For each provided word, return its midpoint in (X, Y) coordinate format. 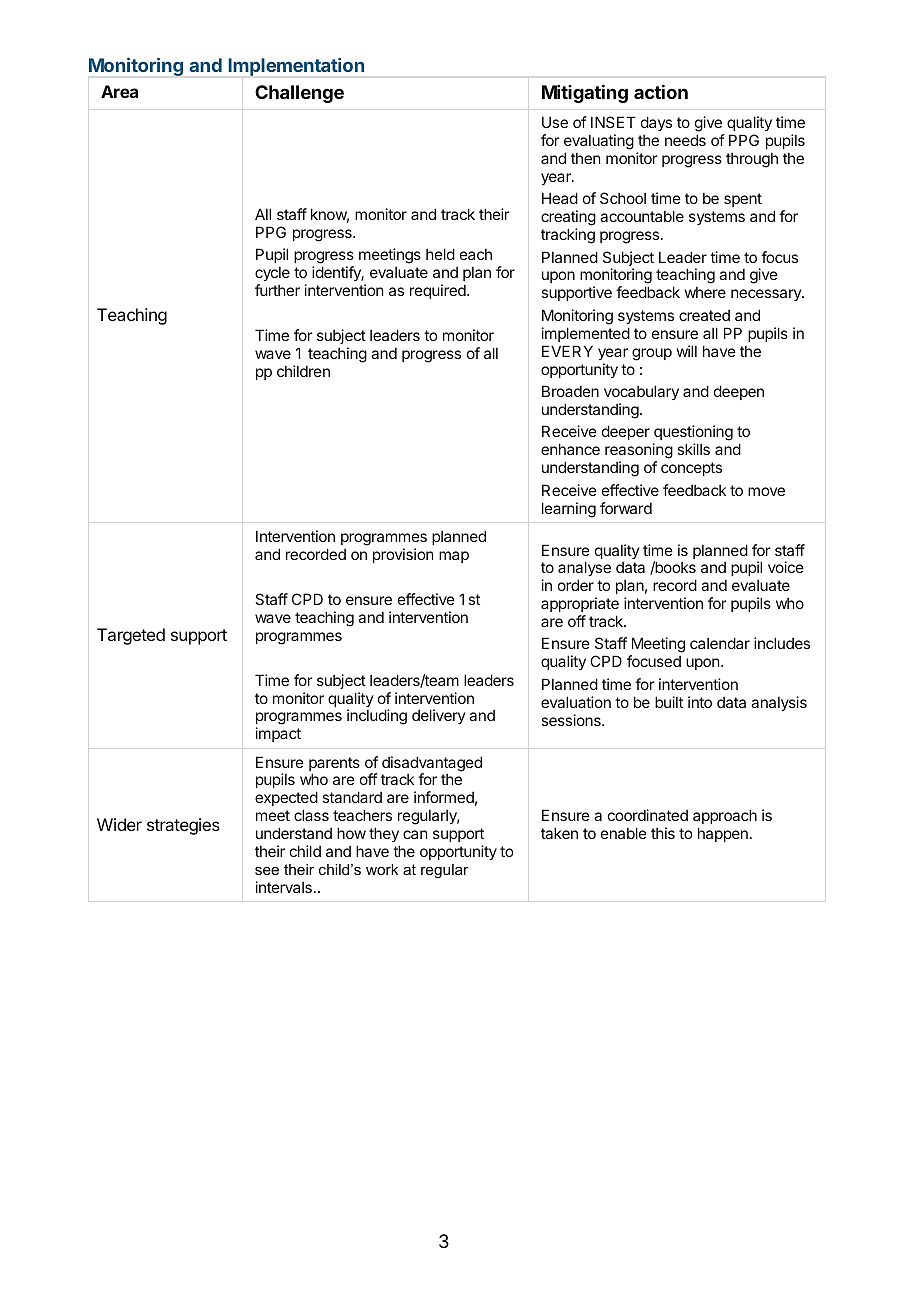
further (277, 290)
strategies (183, 826)
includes (782, 643)
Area (119, 91)
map (454, 557)
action (661, 92)
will (687, 351)
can (415, 834)
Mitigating (585, 94)
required (439, 291)
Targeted (131, 636)
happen (723, 834)
